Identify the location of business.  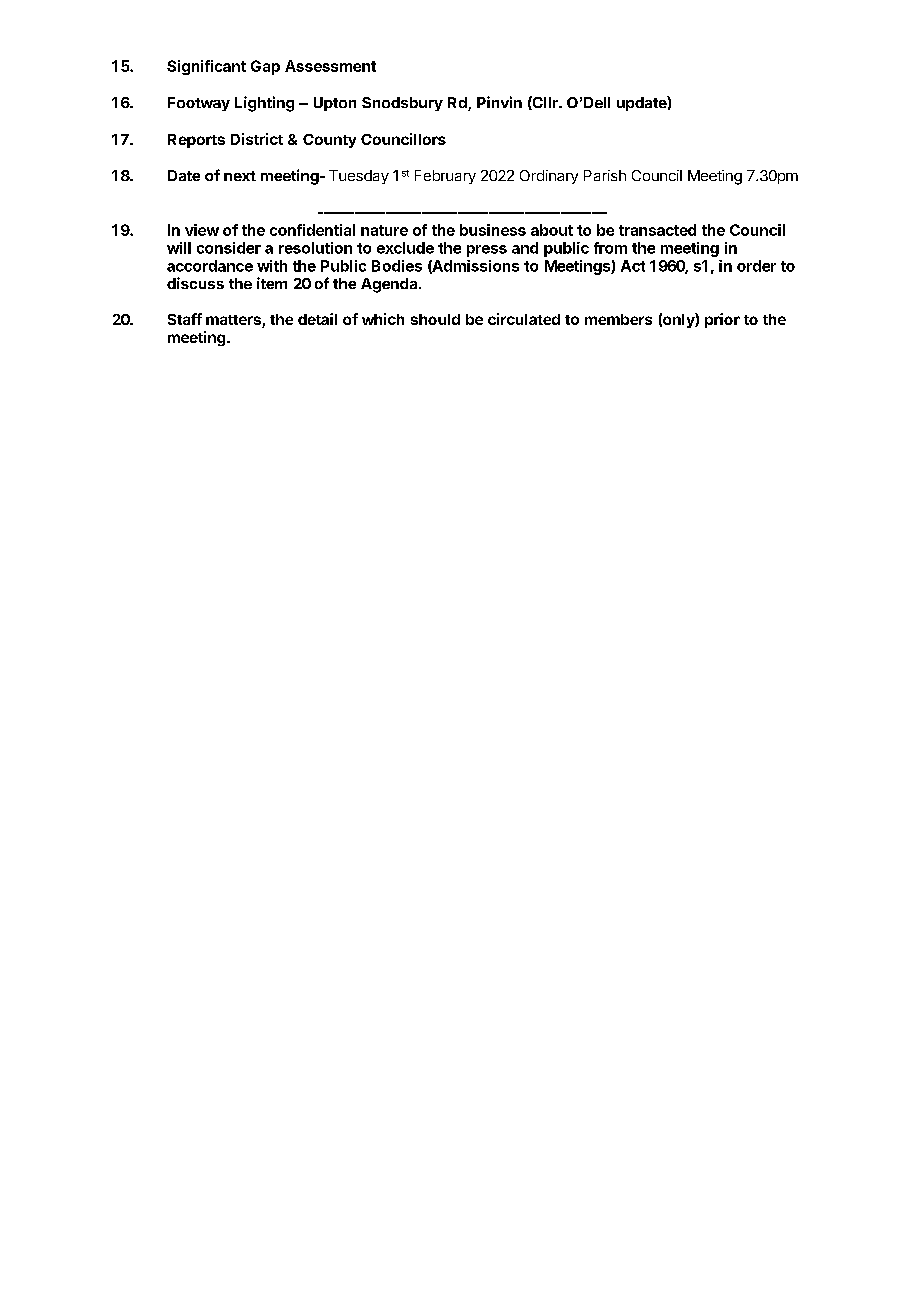
(493, 230).
